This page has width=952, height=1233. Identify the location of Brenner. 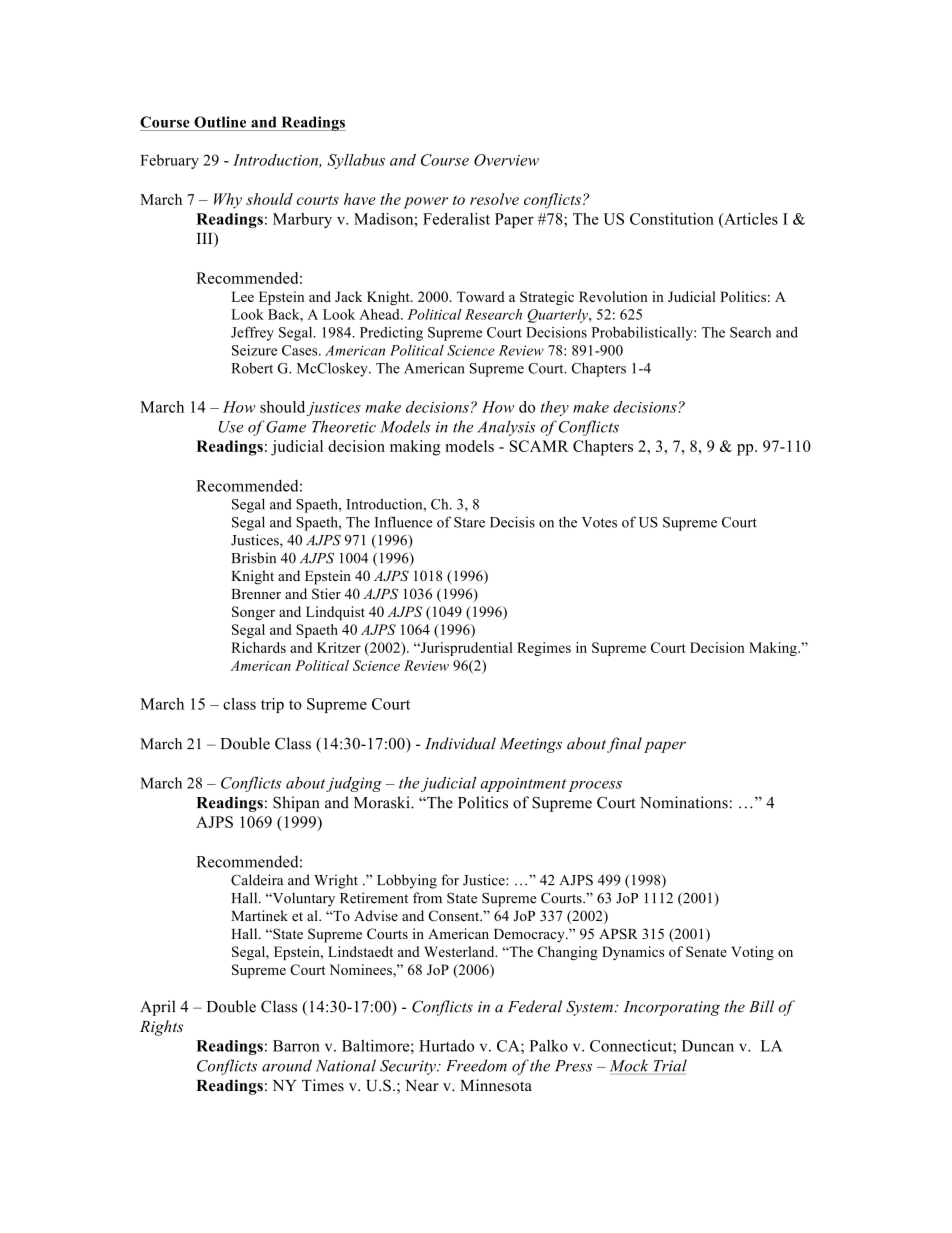
(256, 594).
